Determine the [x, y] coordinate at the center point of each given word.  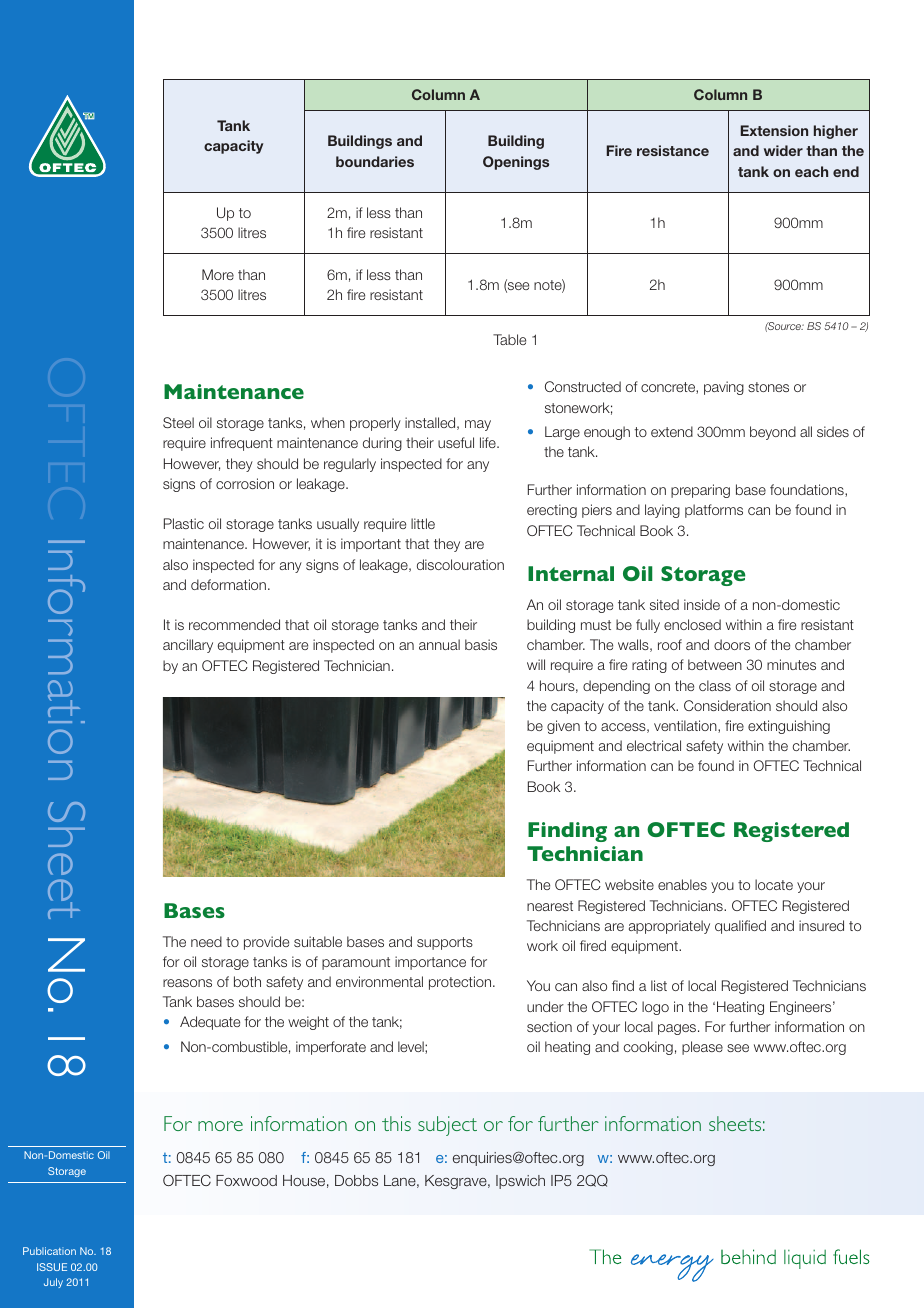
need [206, 941]
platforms [714, 511]
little [423, 523]
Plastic [184, 523]
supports [445, 943]
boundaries [375, 161]
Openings [516, 163]
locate [774, 884]
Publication [49, 1251]
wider [783, 150]
